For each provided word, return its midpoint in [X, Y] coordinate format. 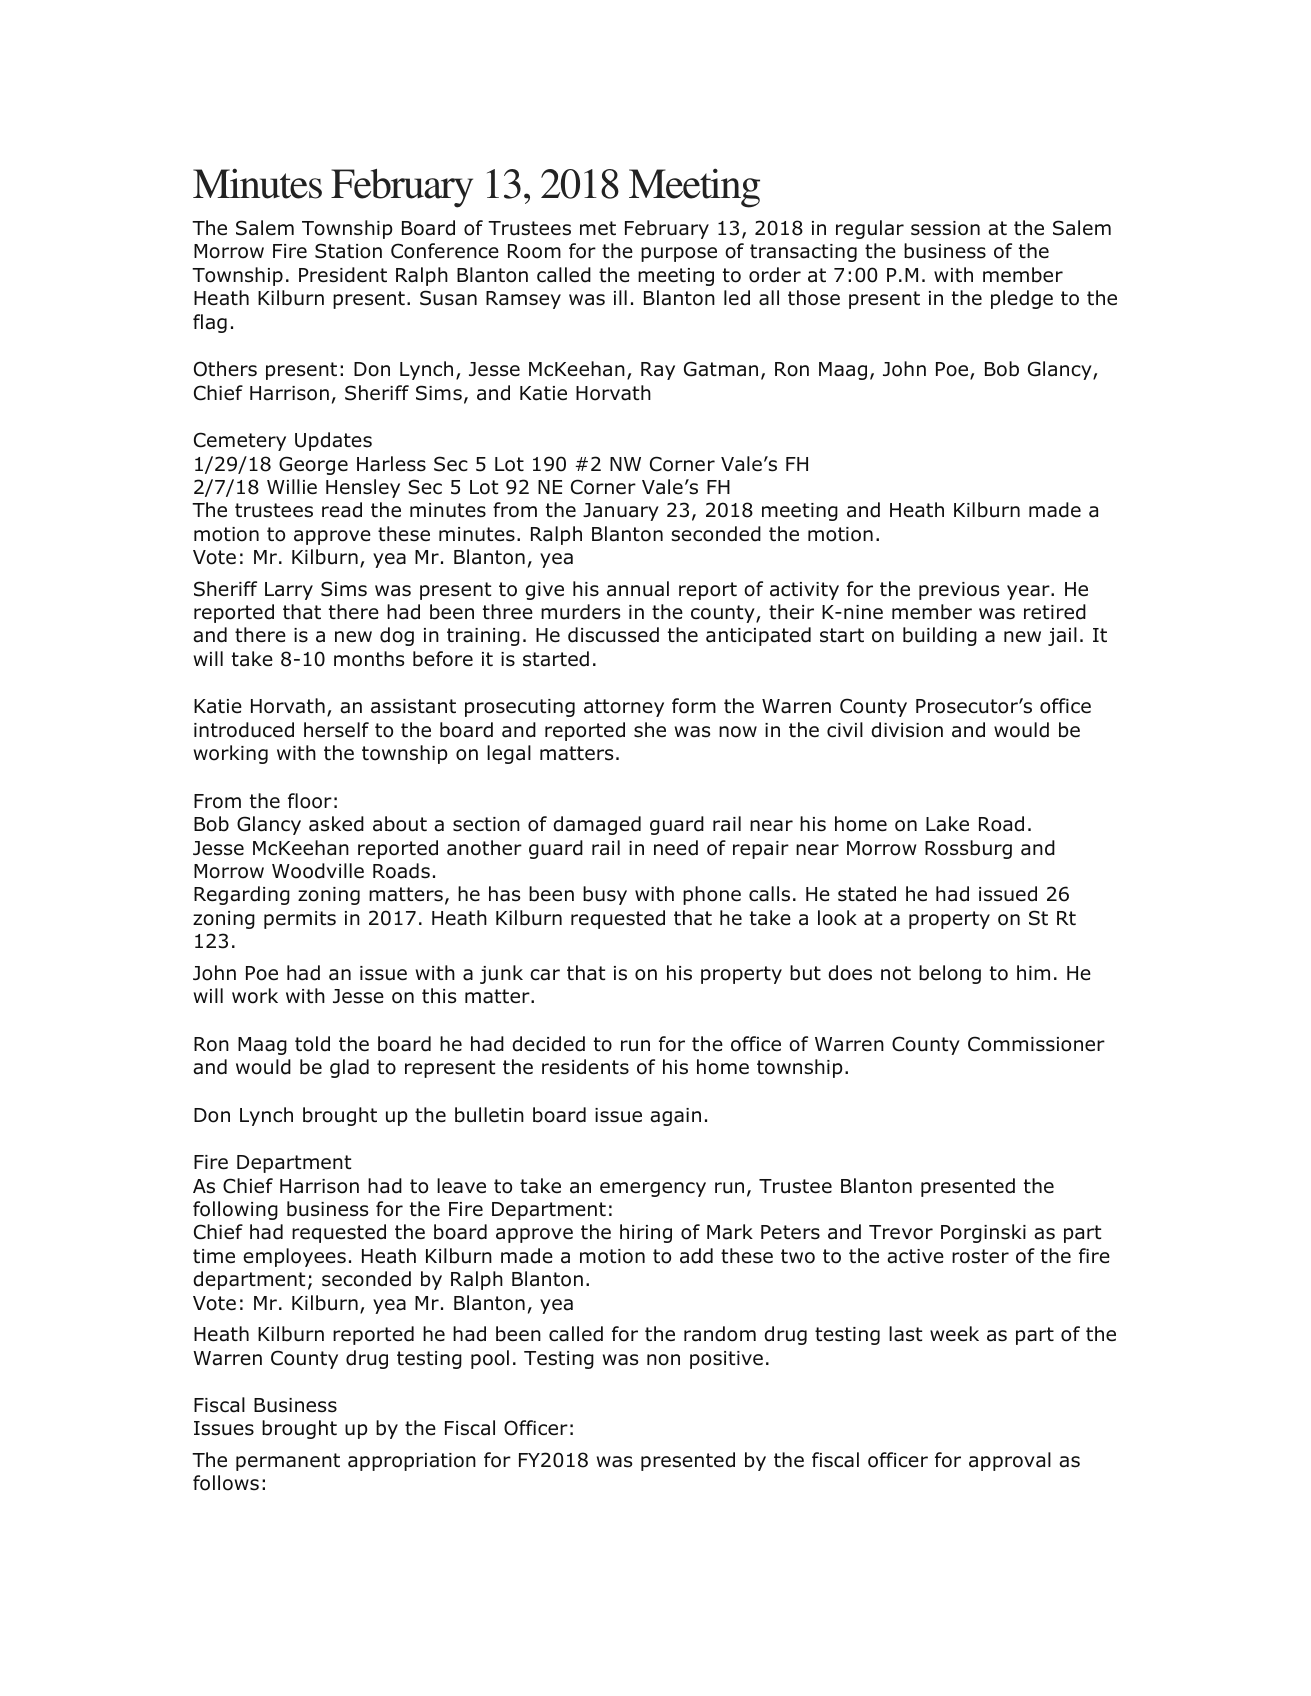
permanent [288, 1462]
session [945, 228]
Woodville [318, 871]
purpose [679, 254]
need [676, 848]
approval [1010, 1461]
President [343, 275]
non [663, 1360]
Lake [947, 824]
